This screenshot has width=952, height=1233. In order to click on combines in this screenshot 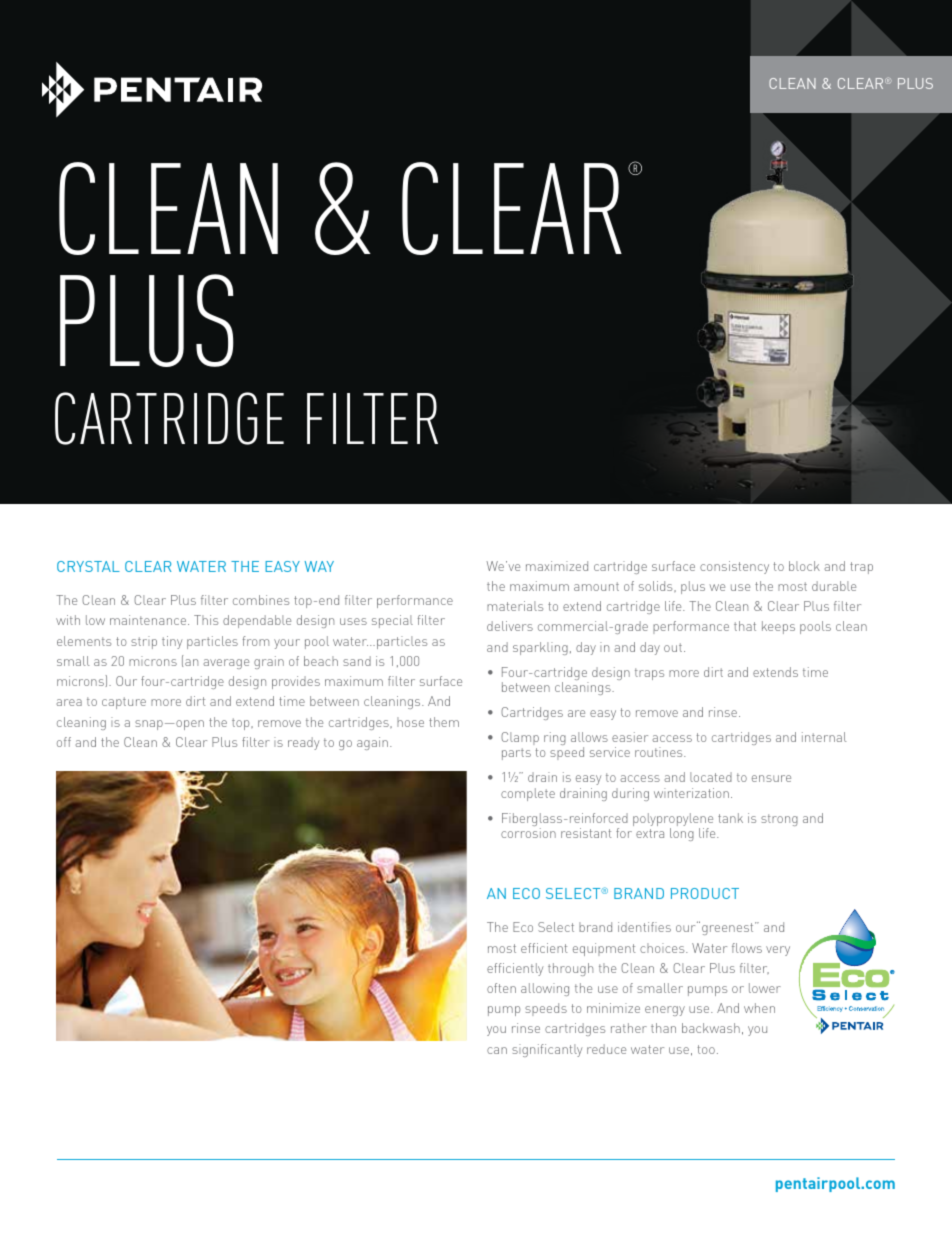, I will do `click(261, 600)`.
